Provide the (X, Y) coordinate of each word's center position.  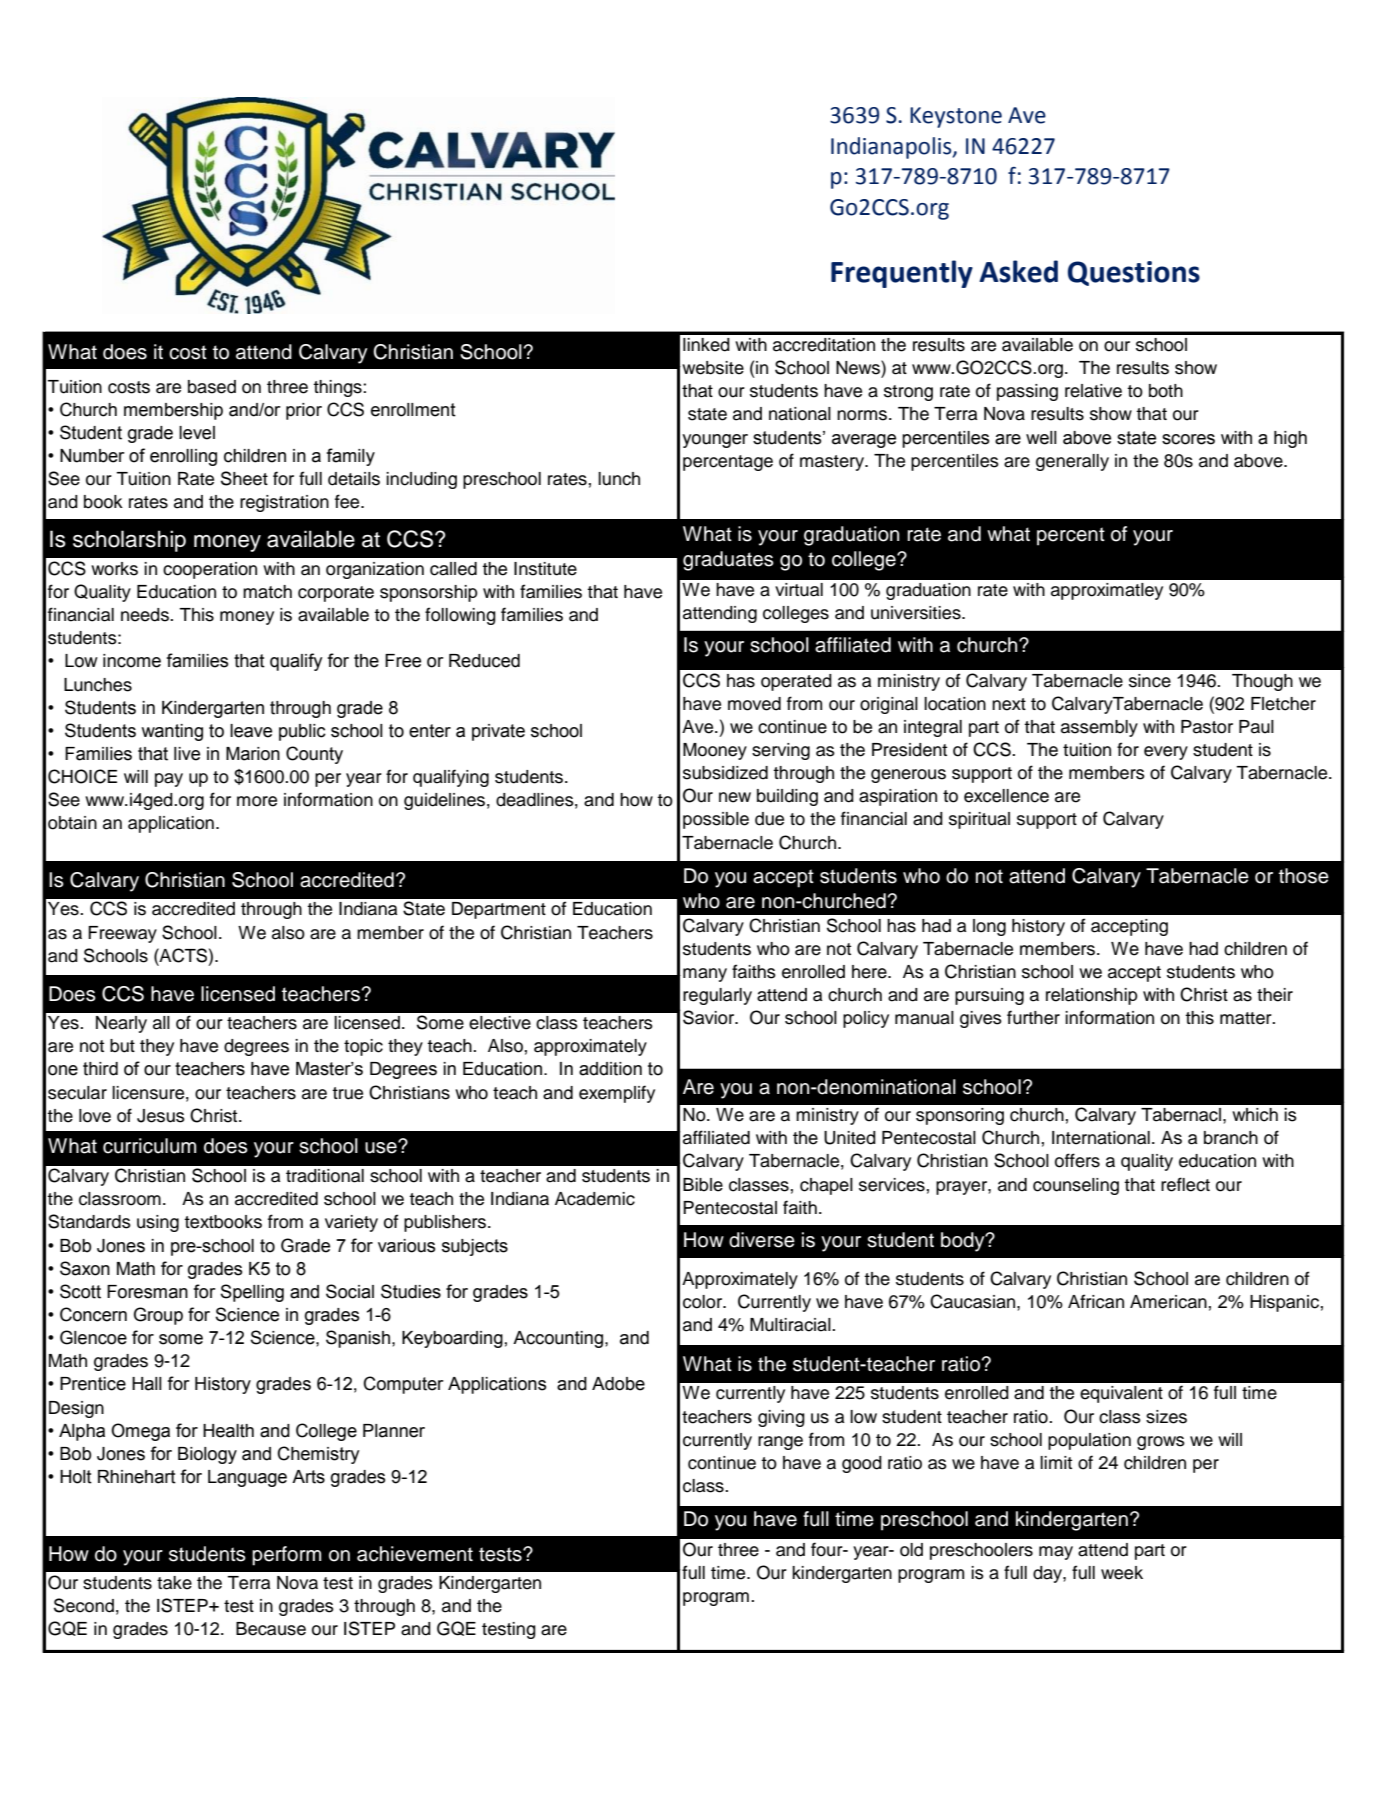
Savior (710, 1017)
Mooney (715, 751)
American (1168, 1302)
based (212, 387)
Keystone (956, 117)
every (1166, 753)
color (704, 1302)
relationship (1092, 996)
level (197, 433)
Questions (1134, 273)
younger (715, 441)
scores (1188, 439)
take (174, 1583)
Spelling (252, 1293)
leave (251, 731)
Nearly (121, 1024)
